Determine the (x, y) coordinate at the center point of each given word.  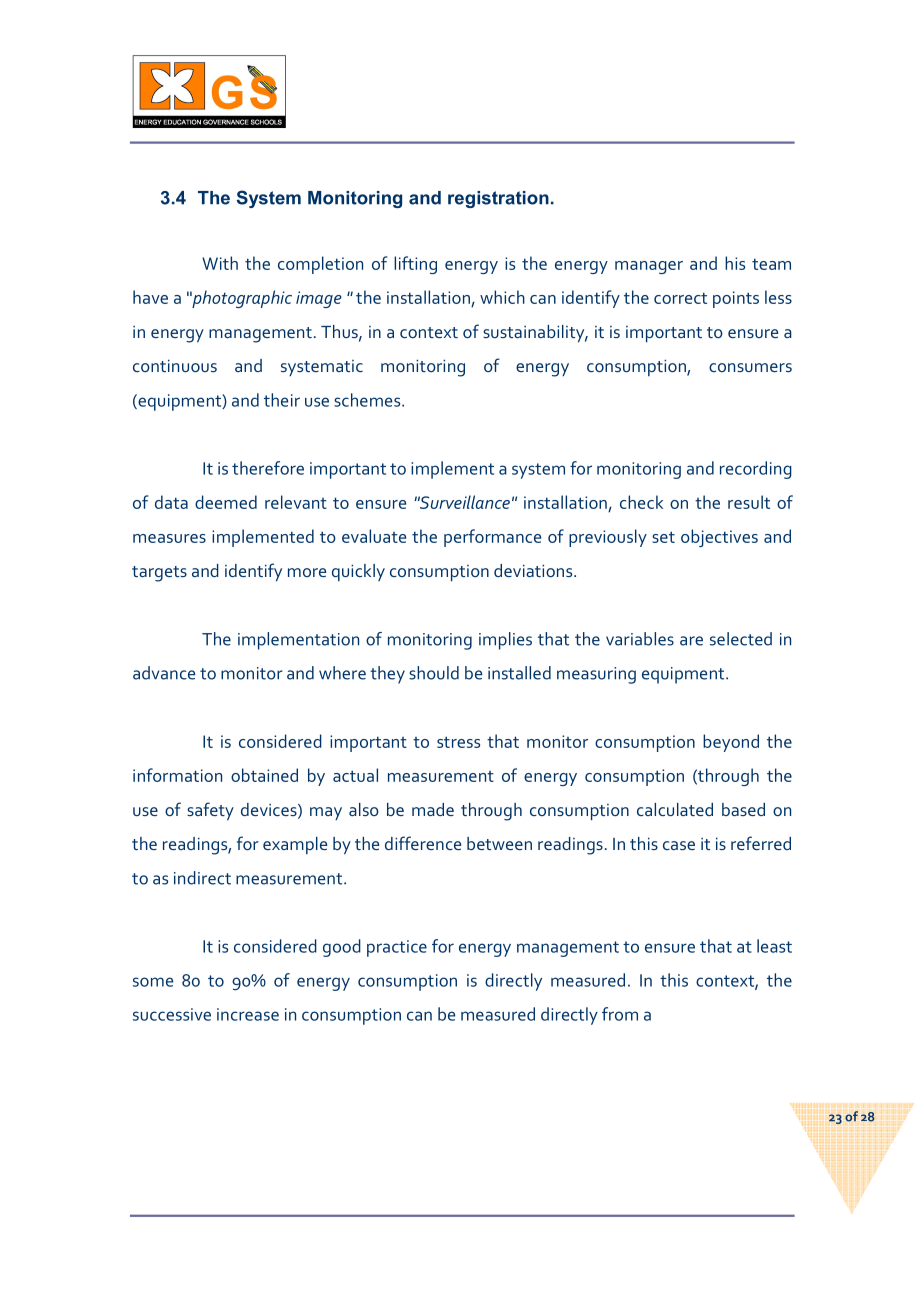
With (220, 263)
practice (397, 948)
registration (498, 199)
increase (248, 1014)
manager (649, 267)
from (620, 1014)
